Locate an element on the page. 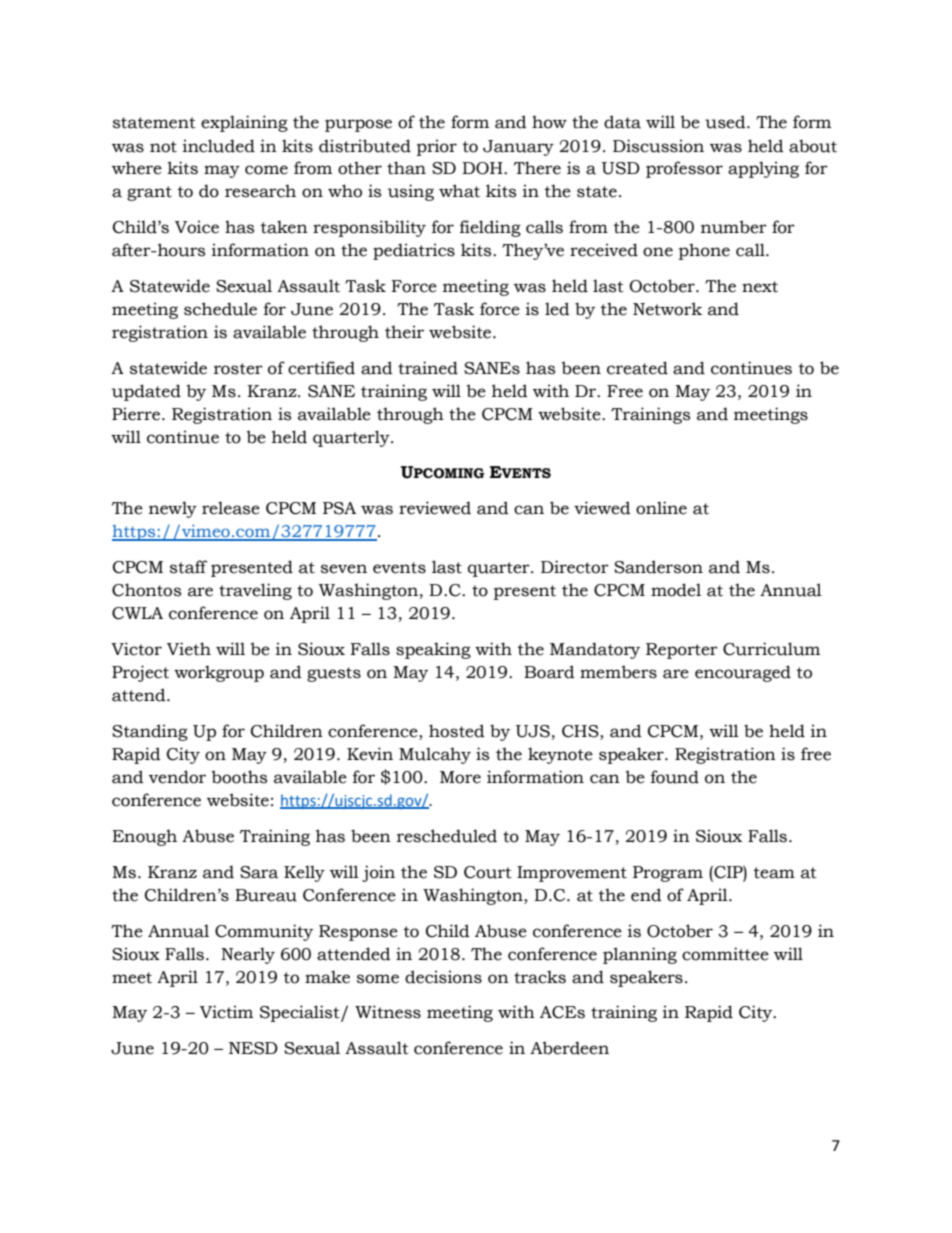 The width and height of the image is (952, 1233). model is located at coordinates (676, 590).
